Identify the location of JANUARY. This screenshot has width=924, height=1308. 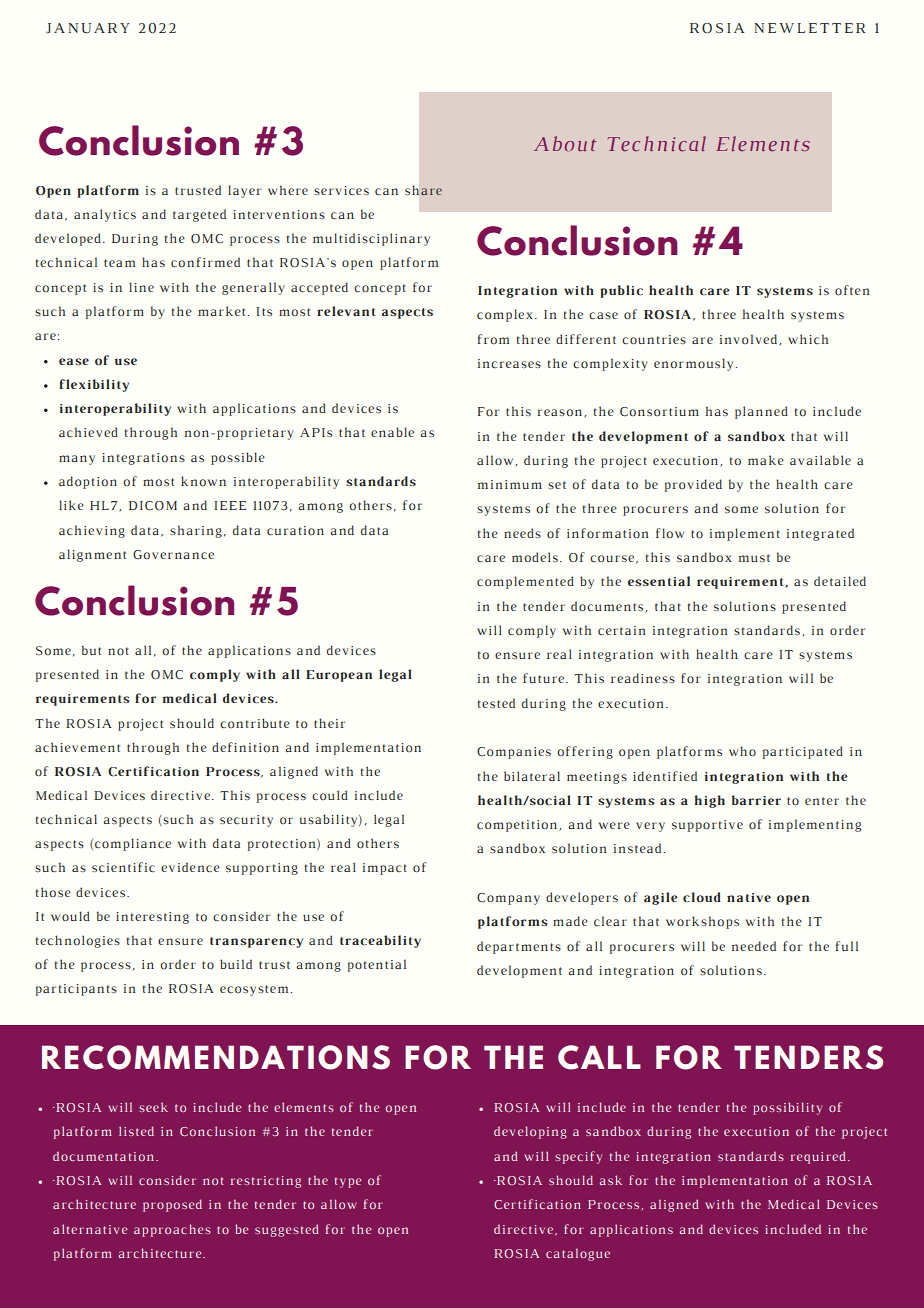
(88, 28).
